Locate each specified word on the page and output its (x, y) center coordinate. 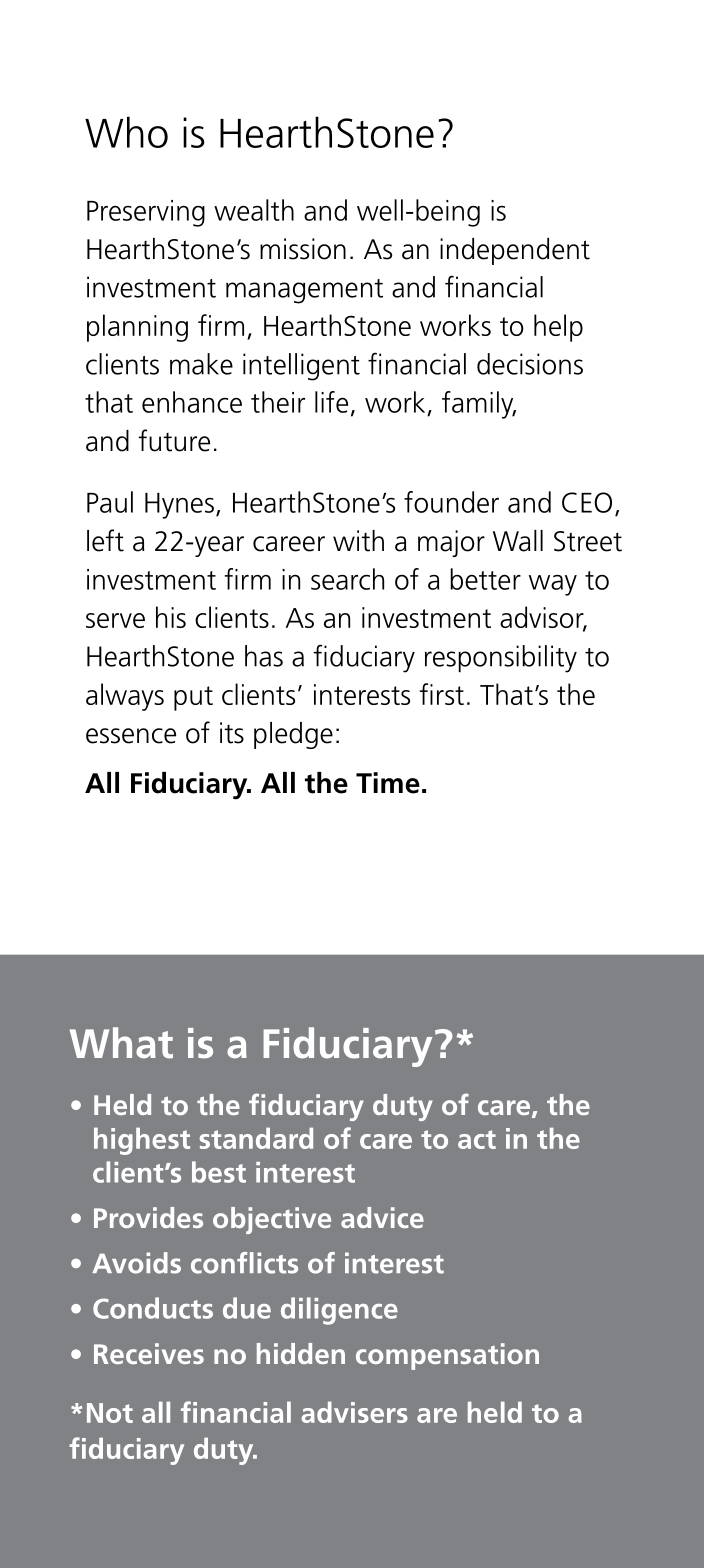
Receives (149, 1353)
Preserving (146, 213)
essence (131, 736)
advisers (354, 1412)
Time (388, 783)
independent (515, 251)
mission (303, 249)
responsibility (501, 659)
